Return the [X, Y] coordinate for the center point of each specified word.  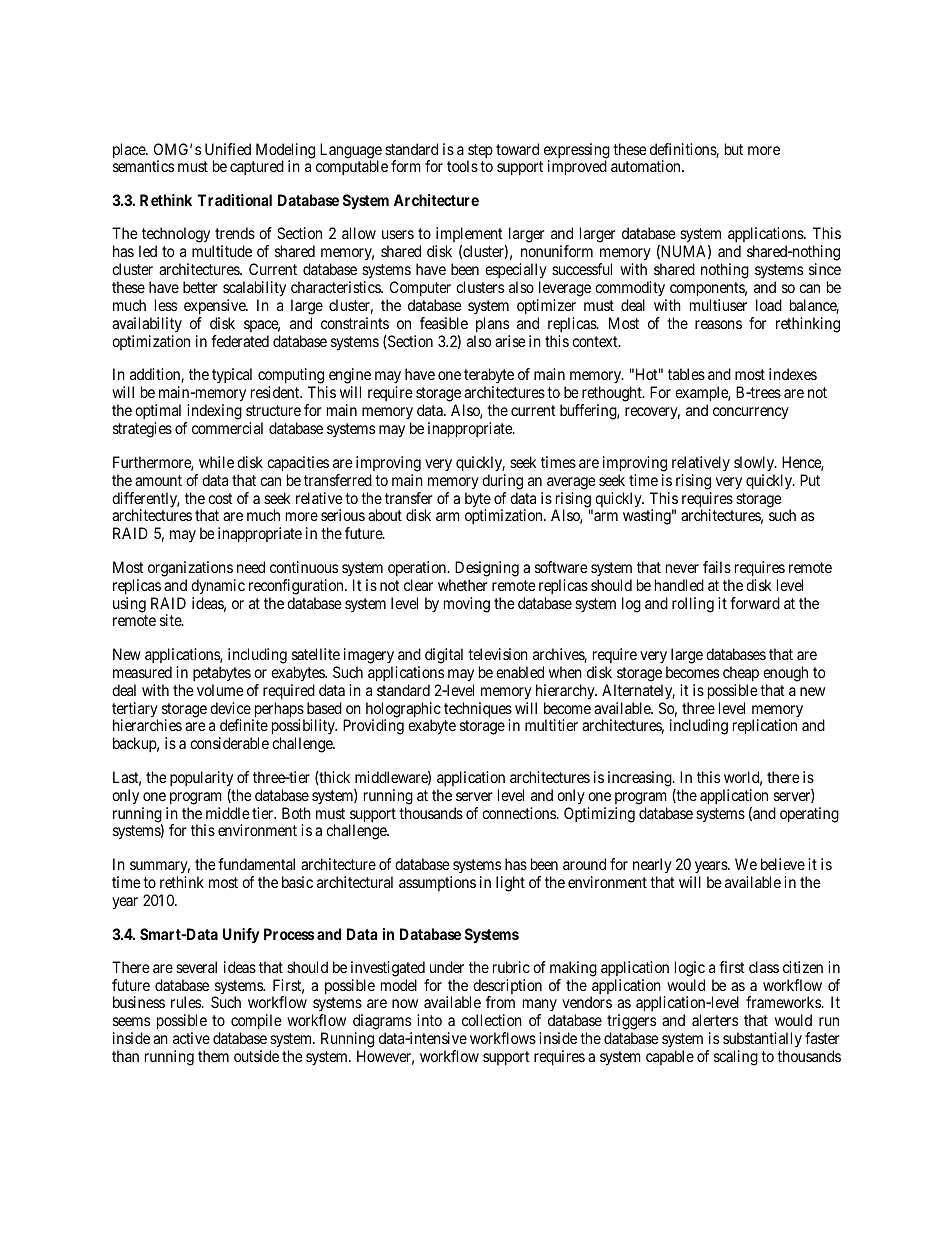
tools [462, 166]
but [734, 149]
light [510, 884]
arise [510, 341]
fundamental [256, 864]
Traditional [234, 200]
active [191, 1038]
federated [240, 341]
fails [717, 567]
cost [220, 498]
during [502, 482]
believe [783, 864]
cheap [741, 673]
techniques [478, 711]
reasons [718, 324]
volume [220, 690]
